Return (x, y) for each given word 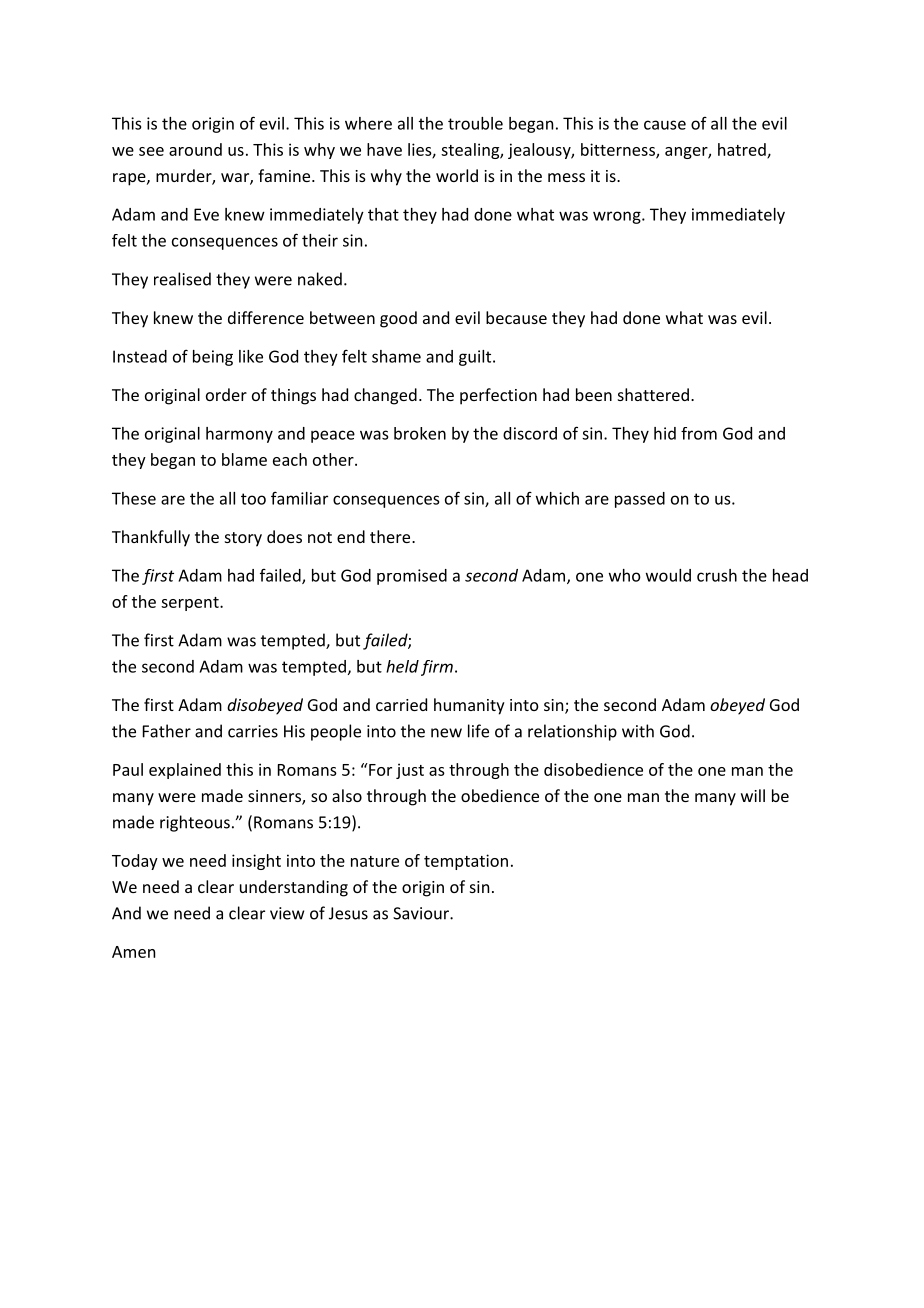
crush (717, 575)
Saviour (422, 913)
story (243, 539)
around (195, 149)
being (213, 358)
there (391, 536)
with (638, 731)
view (287, 913)
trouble (475, 123)
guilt (476, 358)
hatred (743, 150)
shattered (653, 394)
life (478, 731)
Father (167, 731)
